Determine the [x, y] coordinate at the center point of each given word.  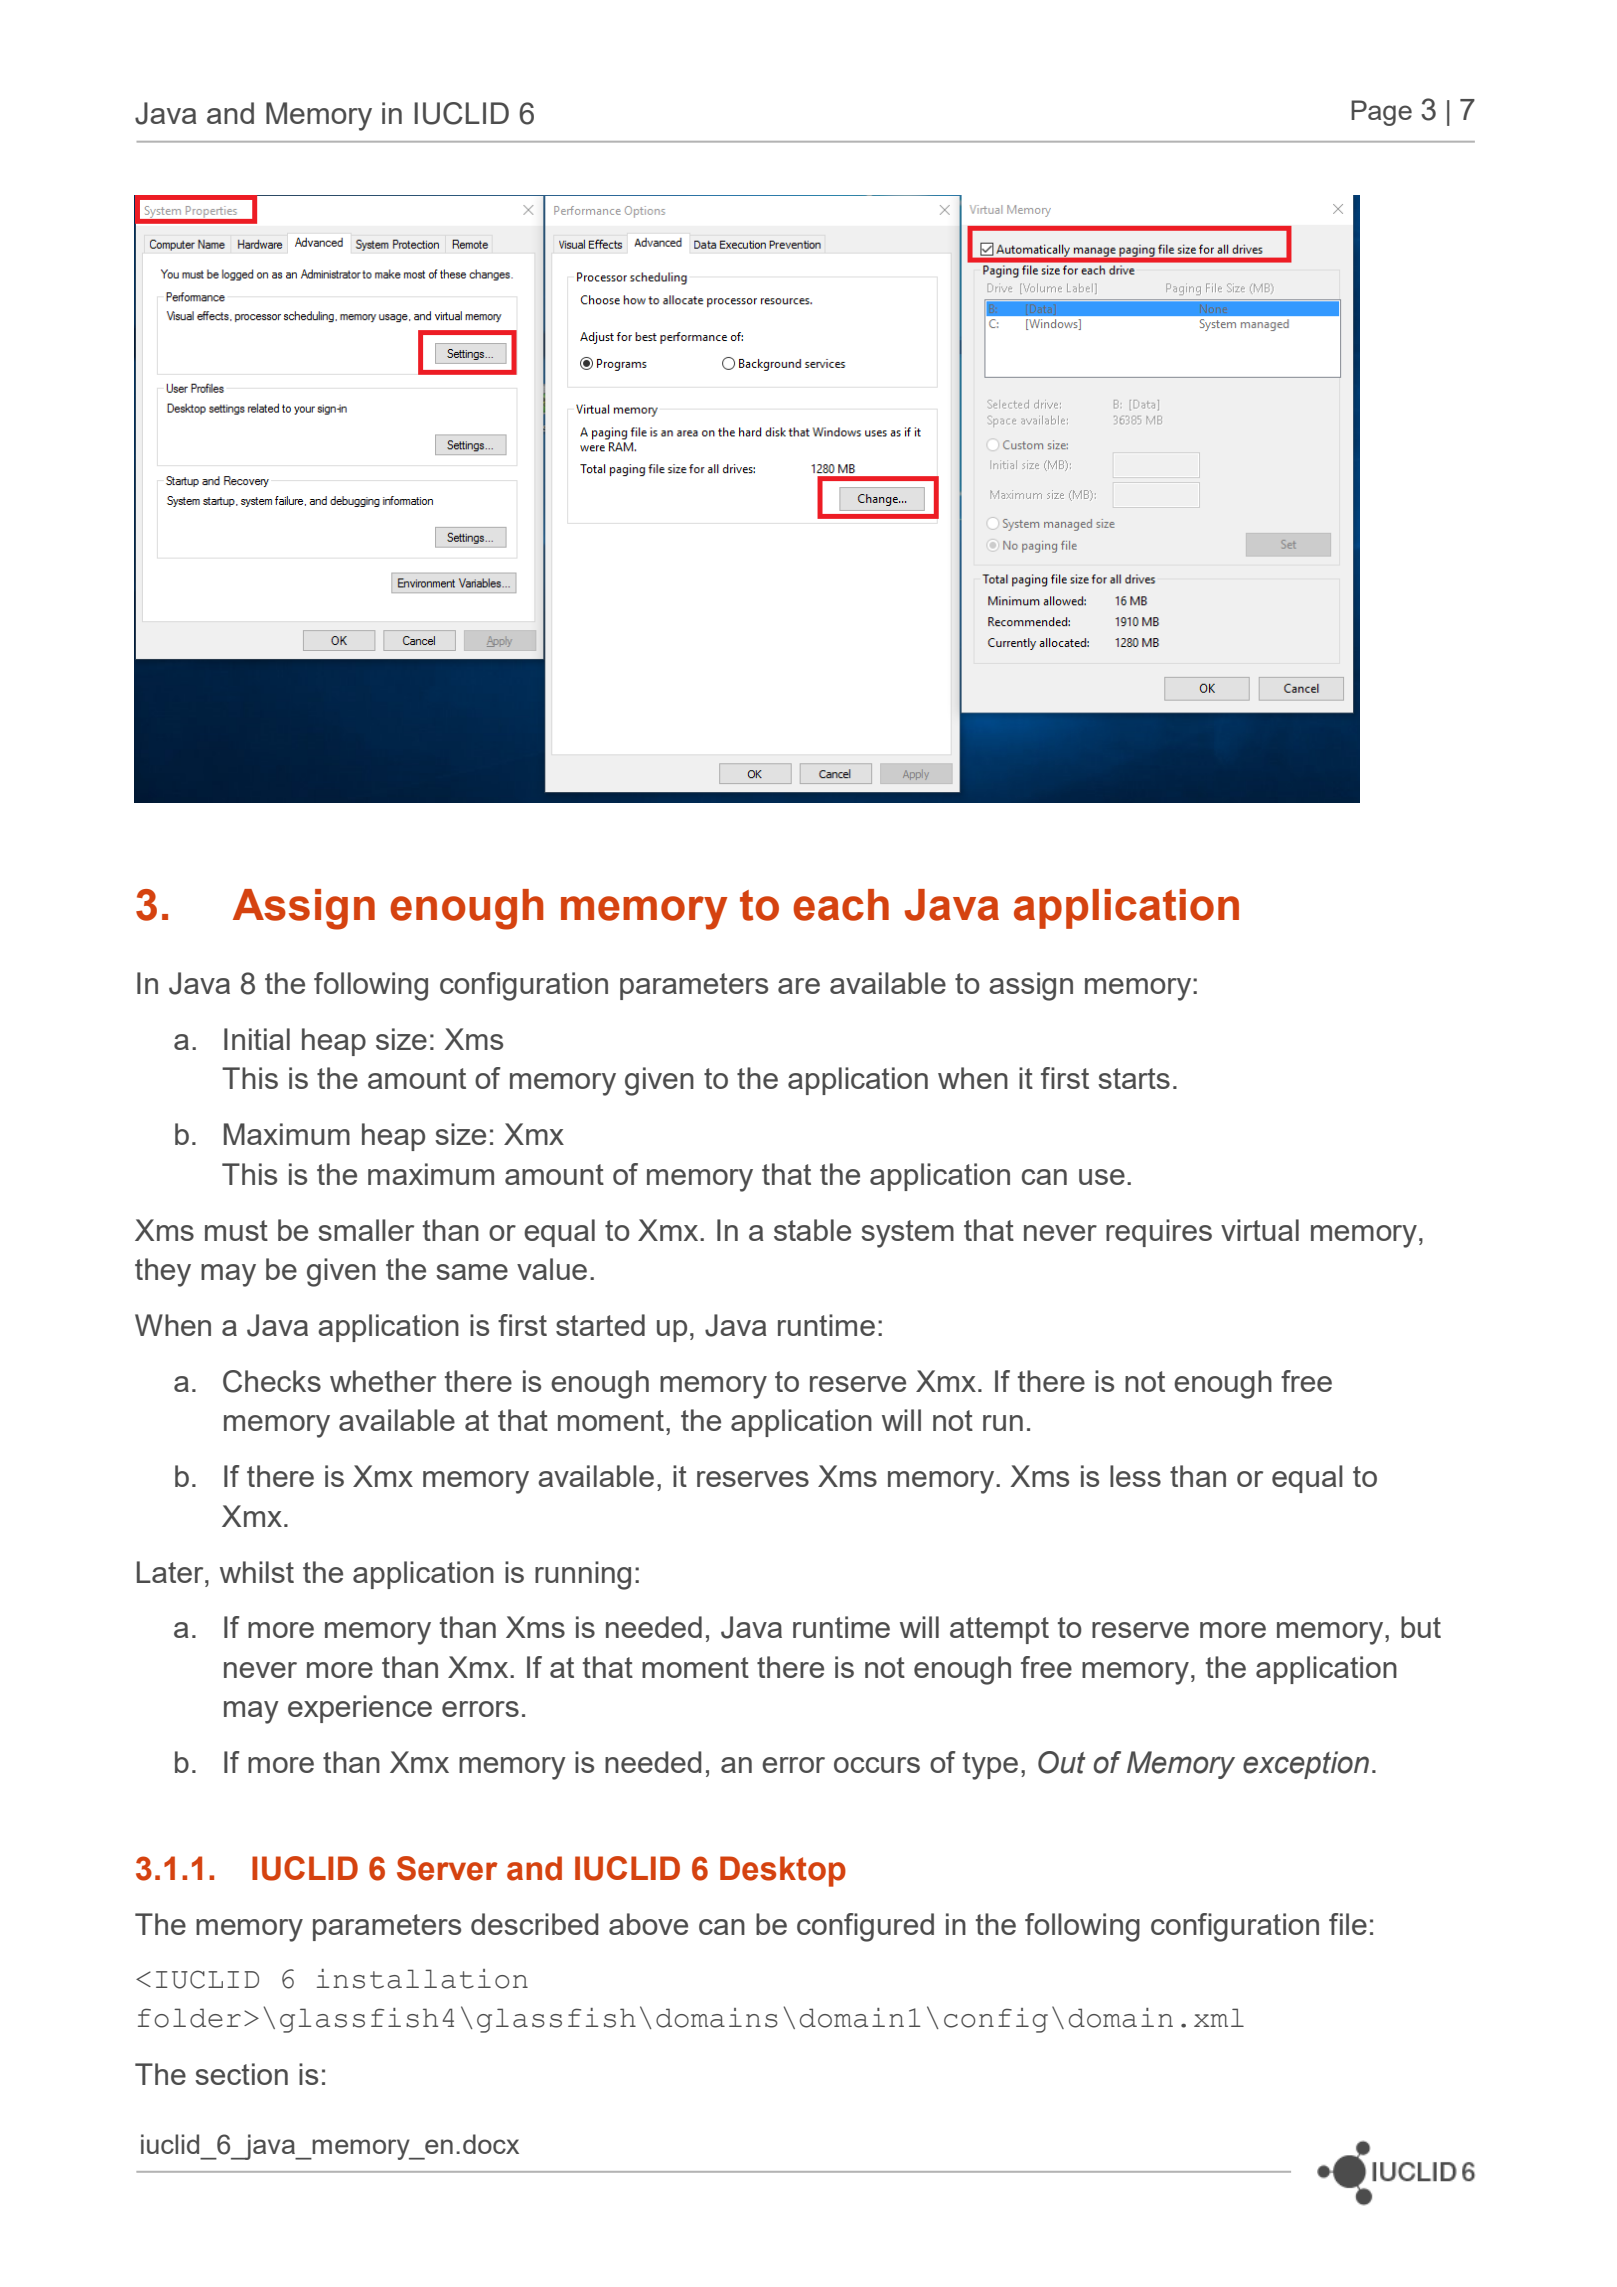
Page [1381, 113]
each [841, 905]
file [1348, 1924]
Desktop [783, 1871]
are [799, 986]
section [241, 2074]
